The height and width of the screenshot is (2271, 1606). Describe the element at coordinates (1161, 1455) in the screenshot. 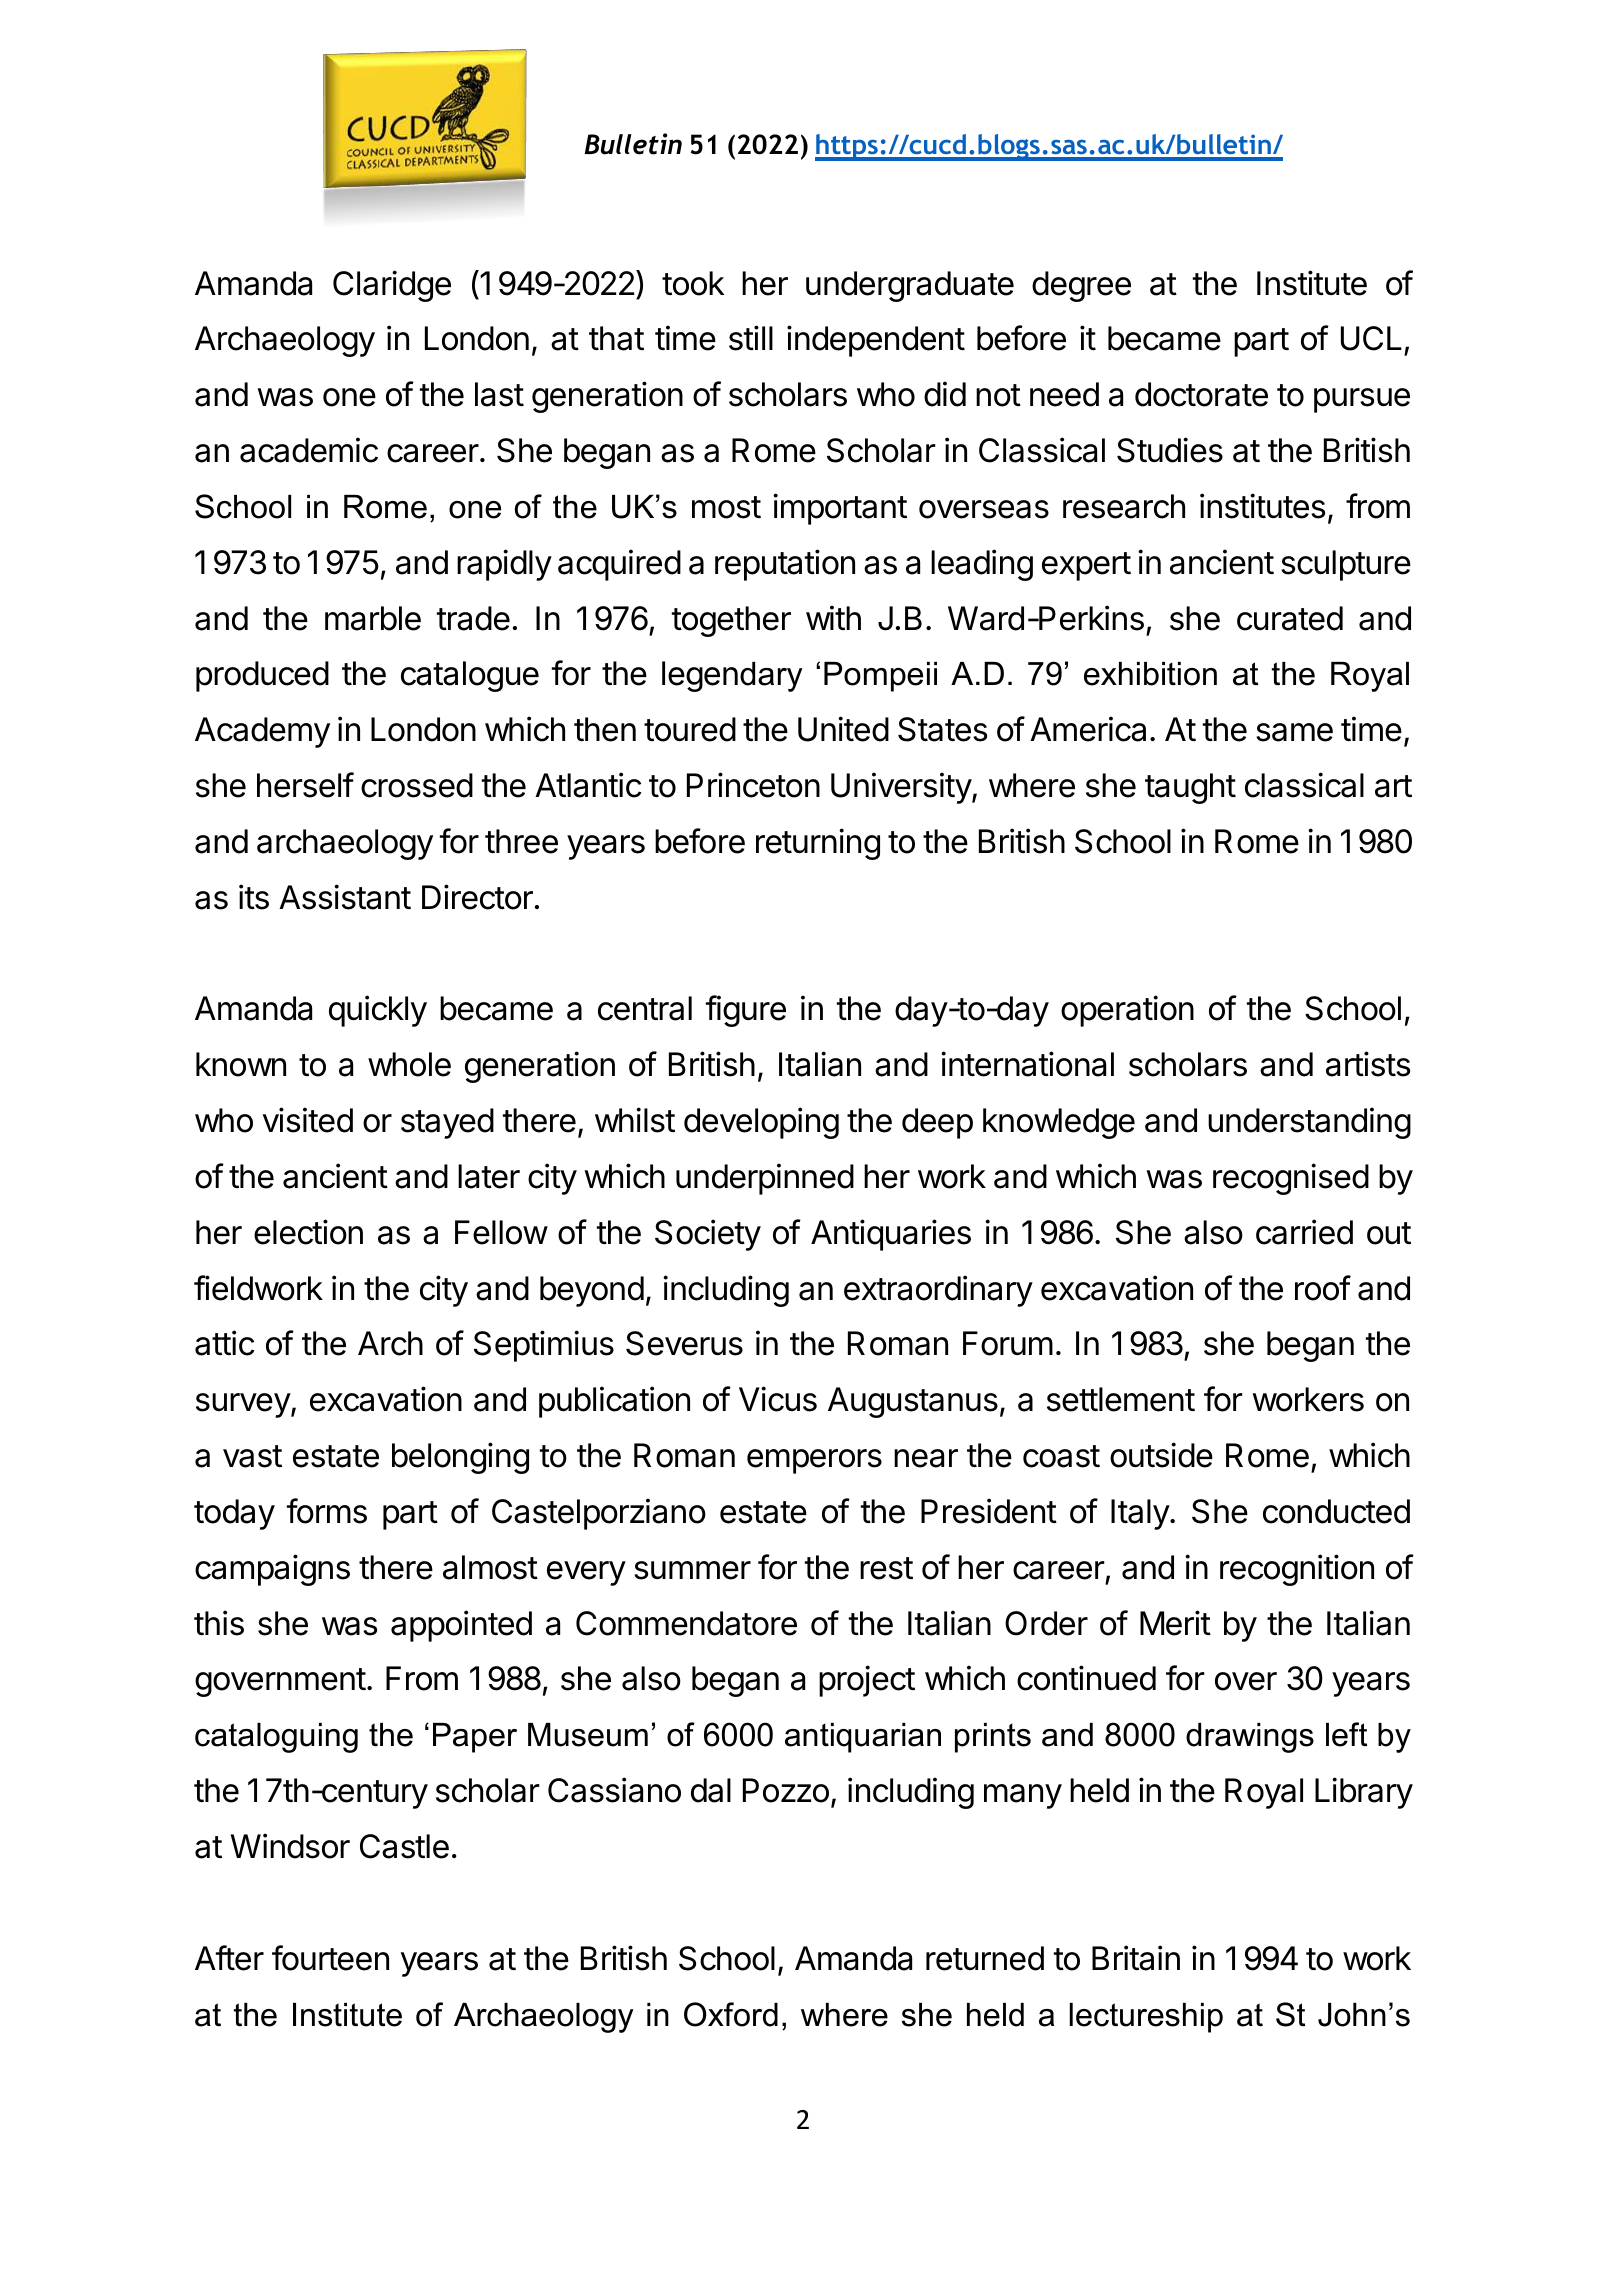

I see `outside` at that location.
